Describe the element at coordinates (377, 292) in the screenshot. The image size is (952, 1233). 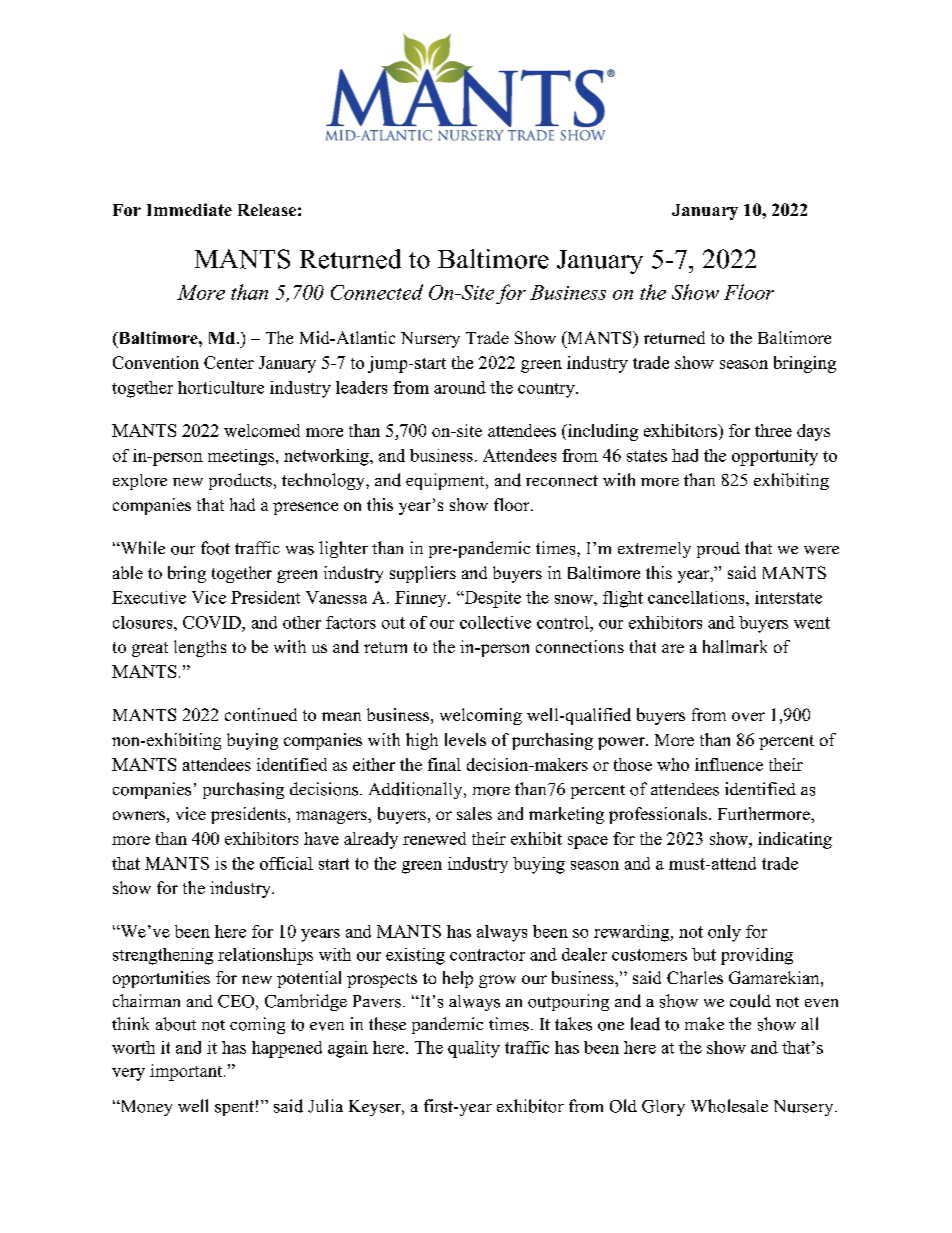
I see `Connected` at that location.
